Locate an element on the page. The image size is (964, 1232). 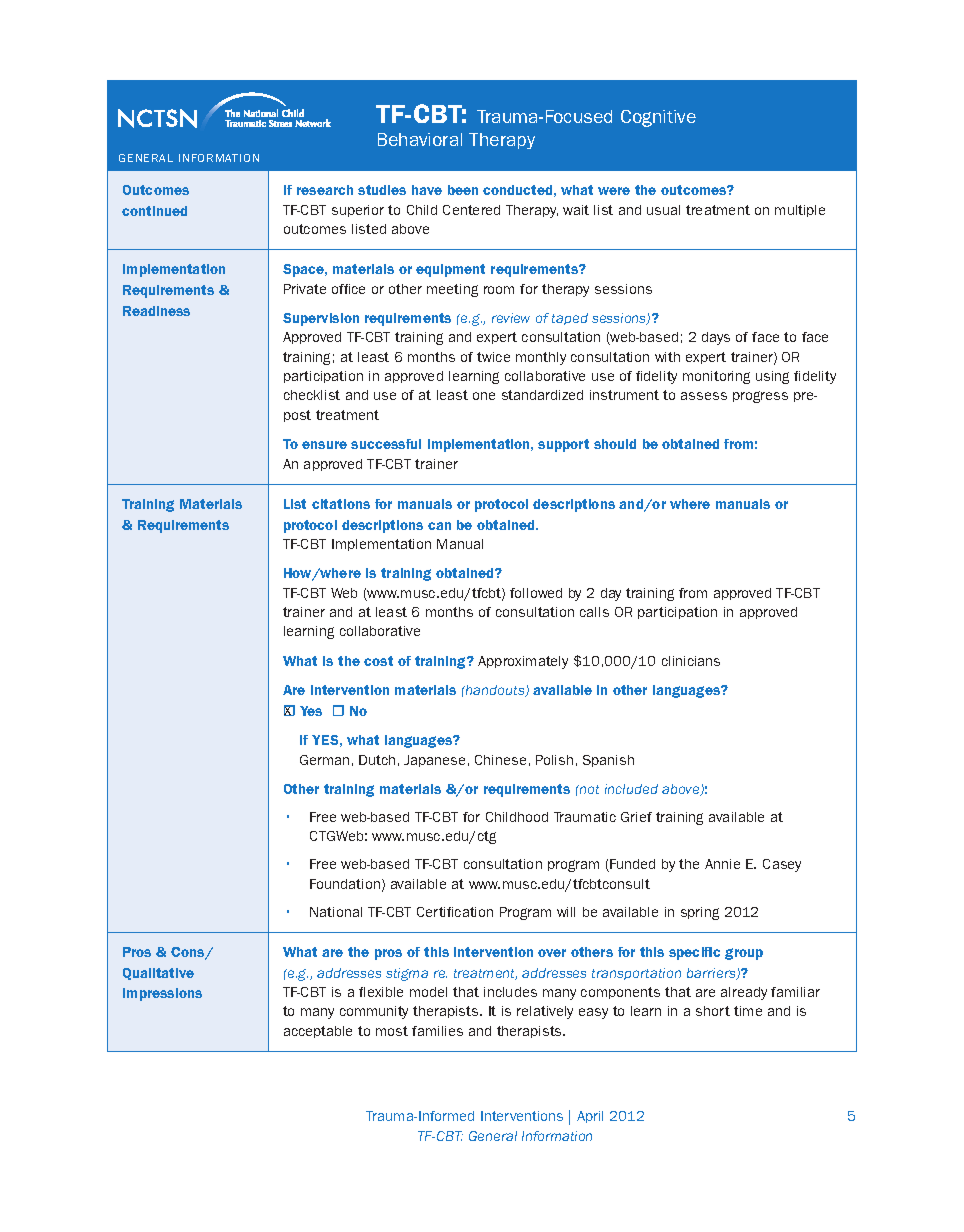
twice is located at coordinates (493, 357).
